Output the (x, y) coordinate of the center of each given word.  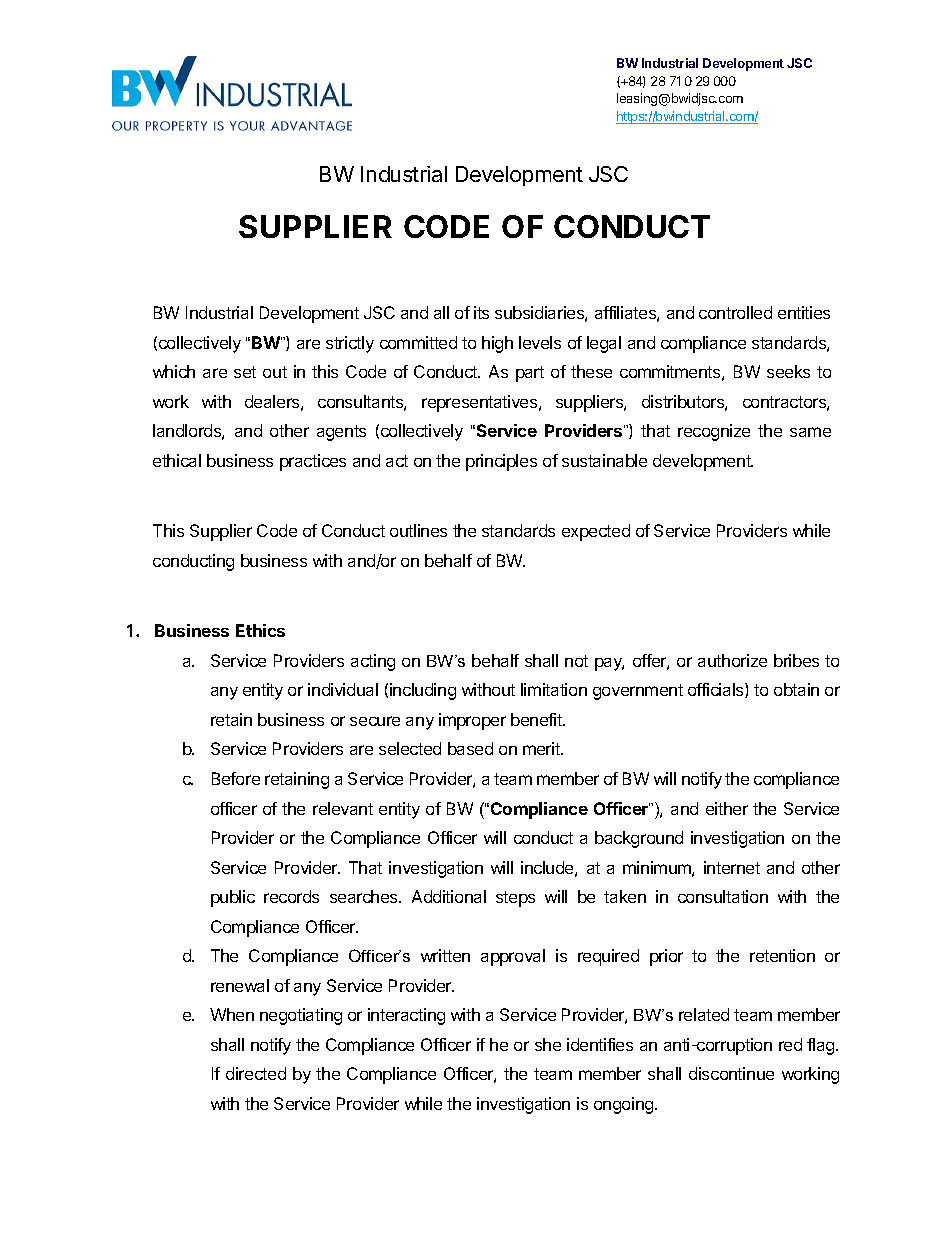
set (245, 372)
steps (515, 899)
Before (236, 778)
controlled (735, 312)
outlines (418, 530)
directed (256, 1073)
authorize (732, 660)
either (727, 808)
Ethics (260, 630)
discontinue (731, 1073)
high (497, 344)
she (548, 1044)
